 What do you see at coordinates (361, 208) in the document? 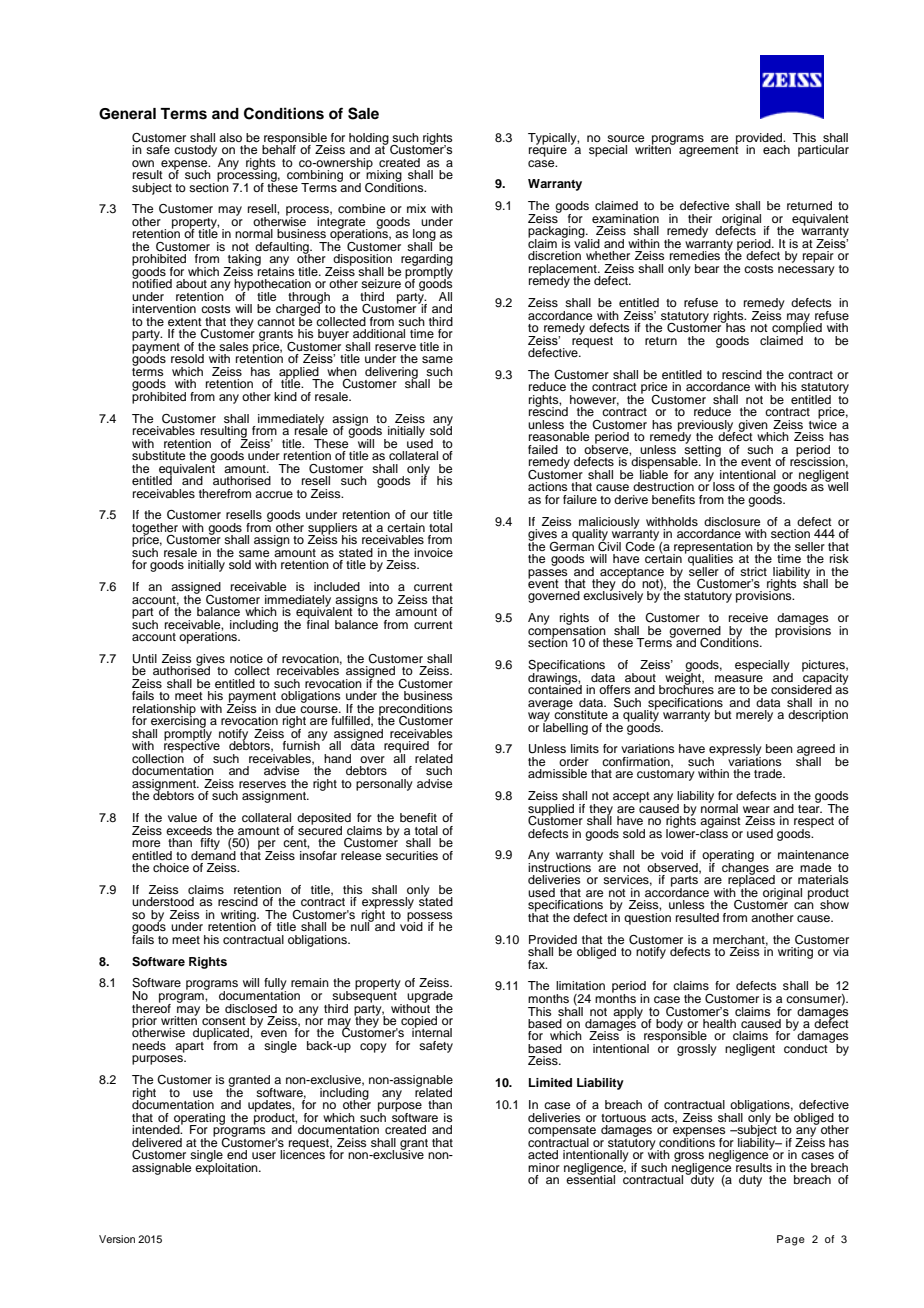
I see `combine` at bounding box center [361, 208].
